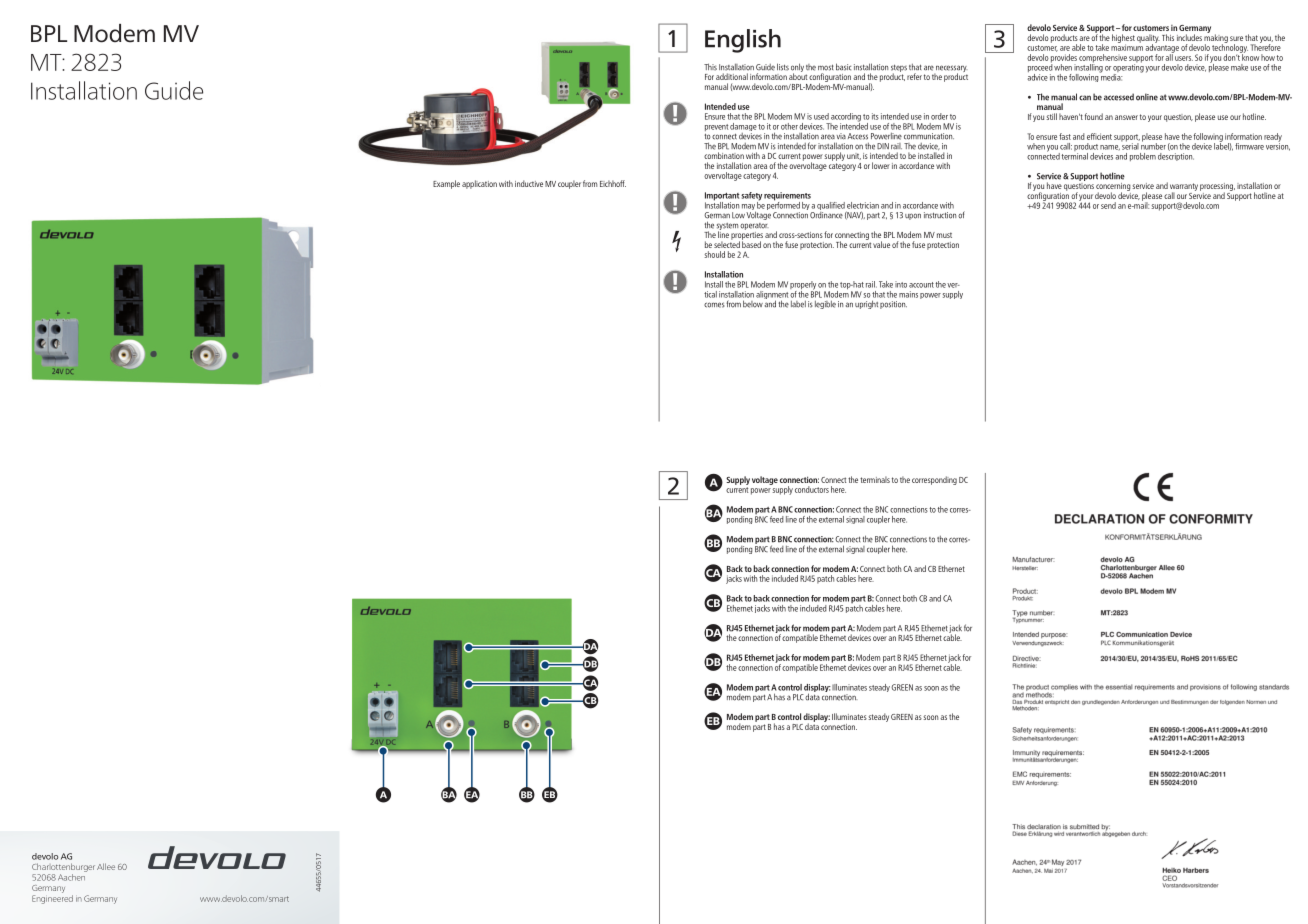  I want to click on additional, so click(732, 76).
